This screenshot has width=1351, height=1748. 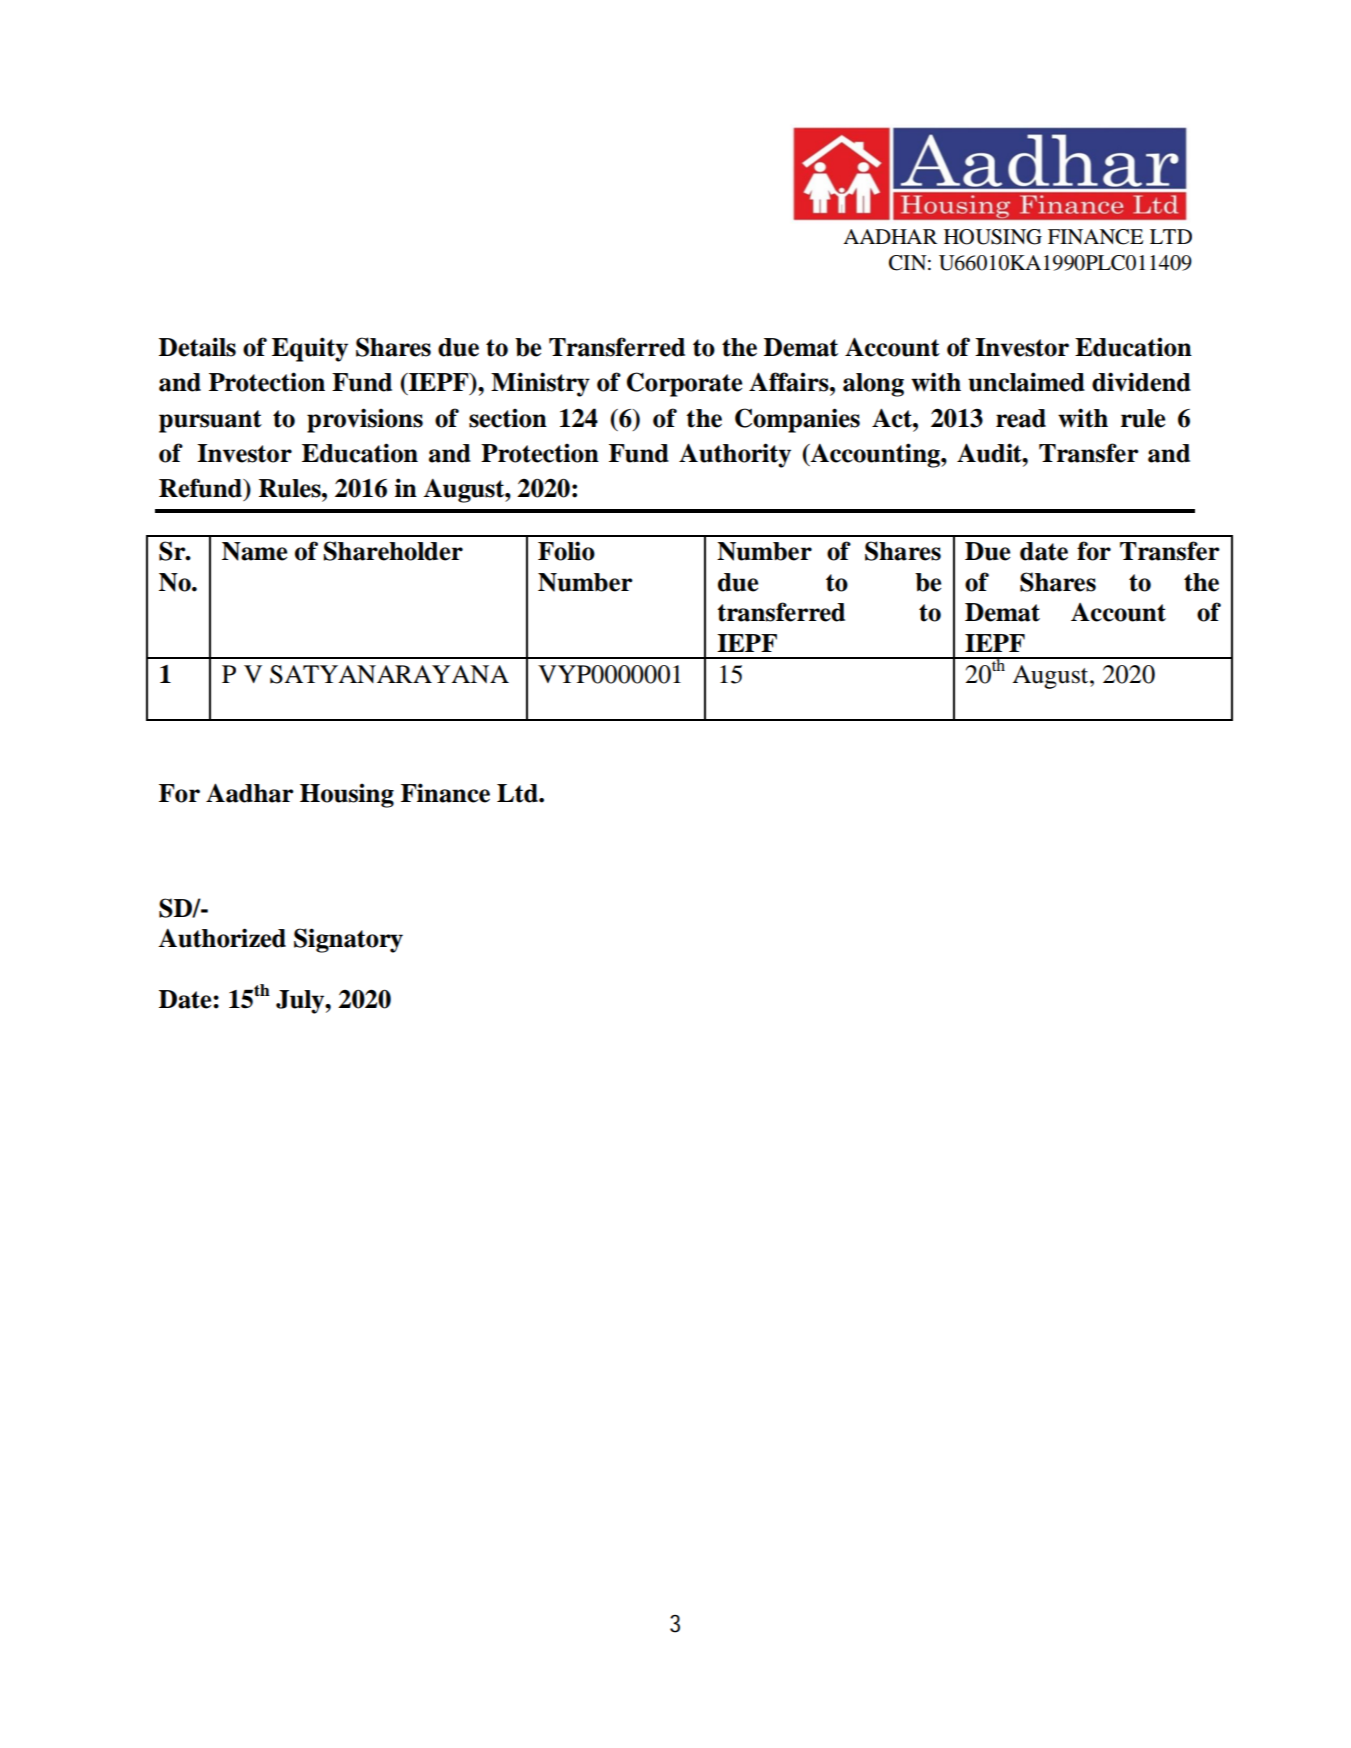 I want to click on Signatory, so click(x=348, y=940).
